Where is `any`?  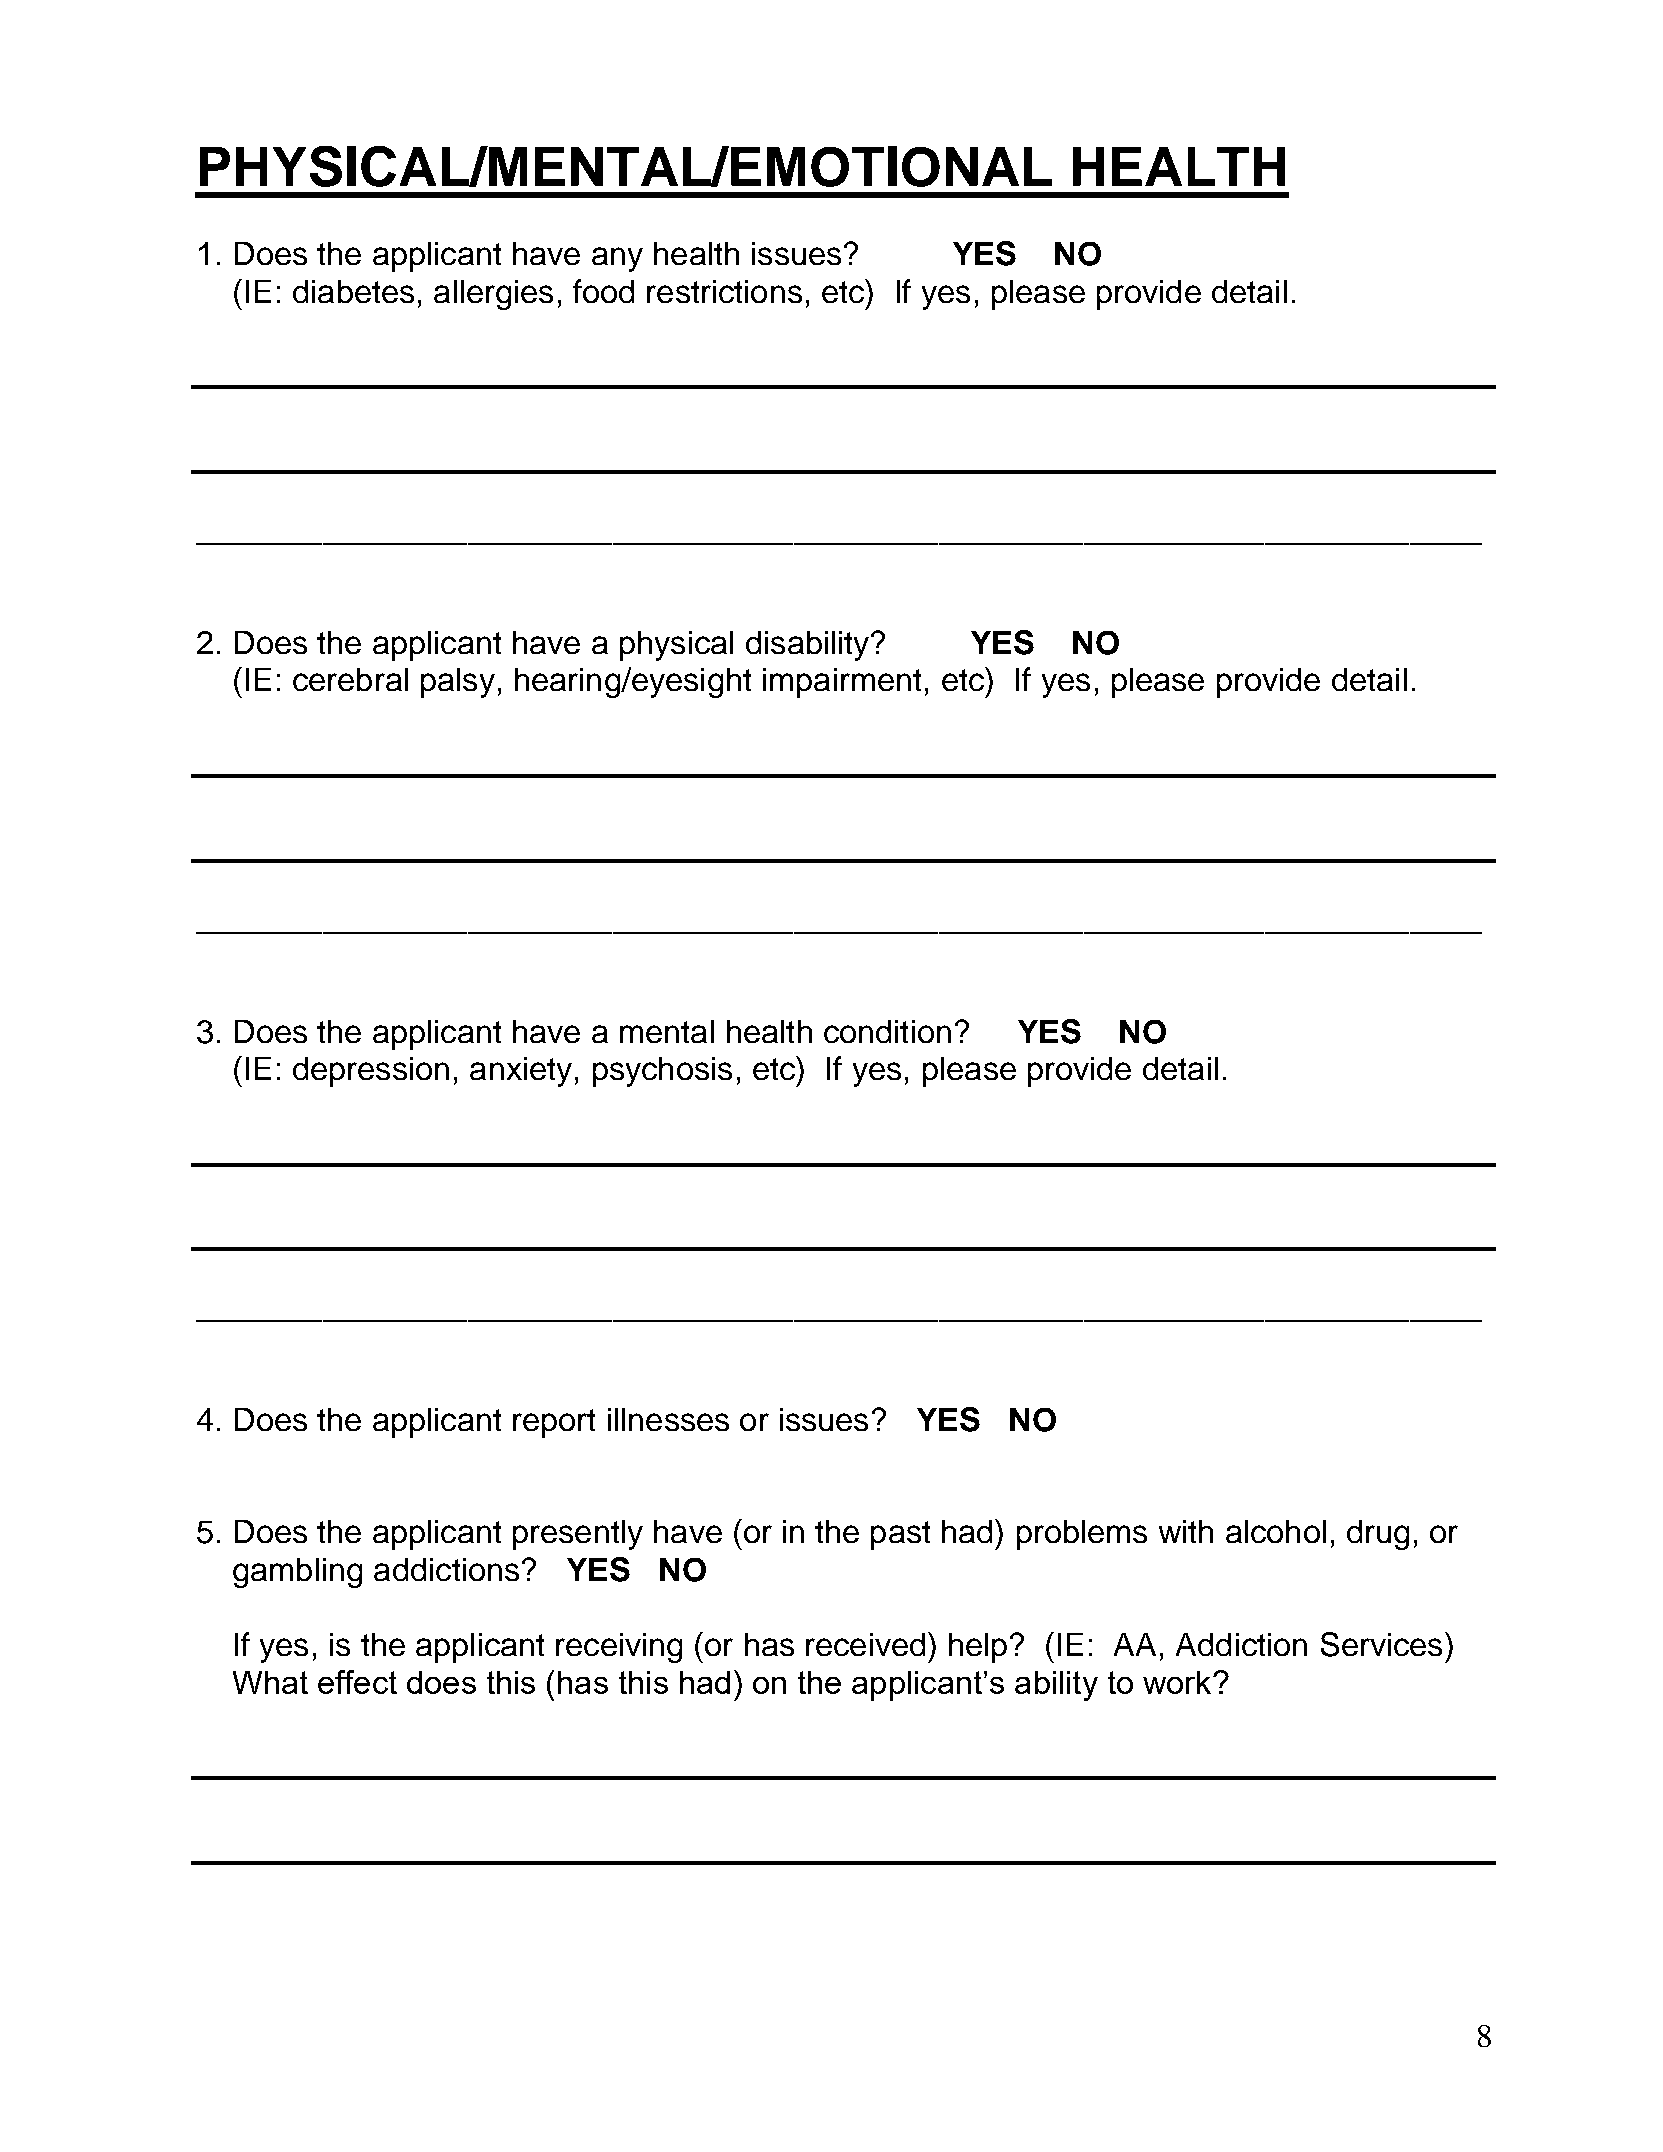
any is located at coordinates (617, 259).
